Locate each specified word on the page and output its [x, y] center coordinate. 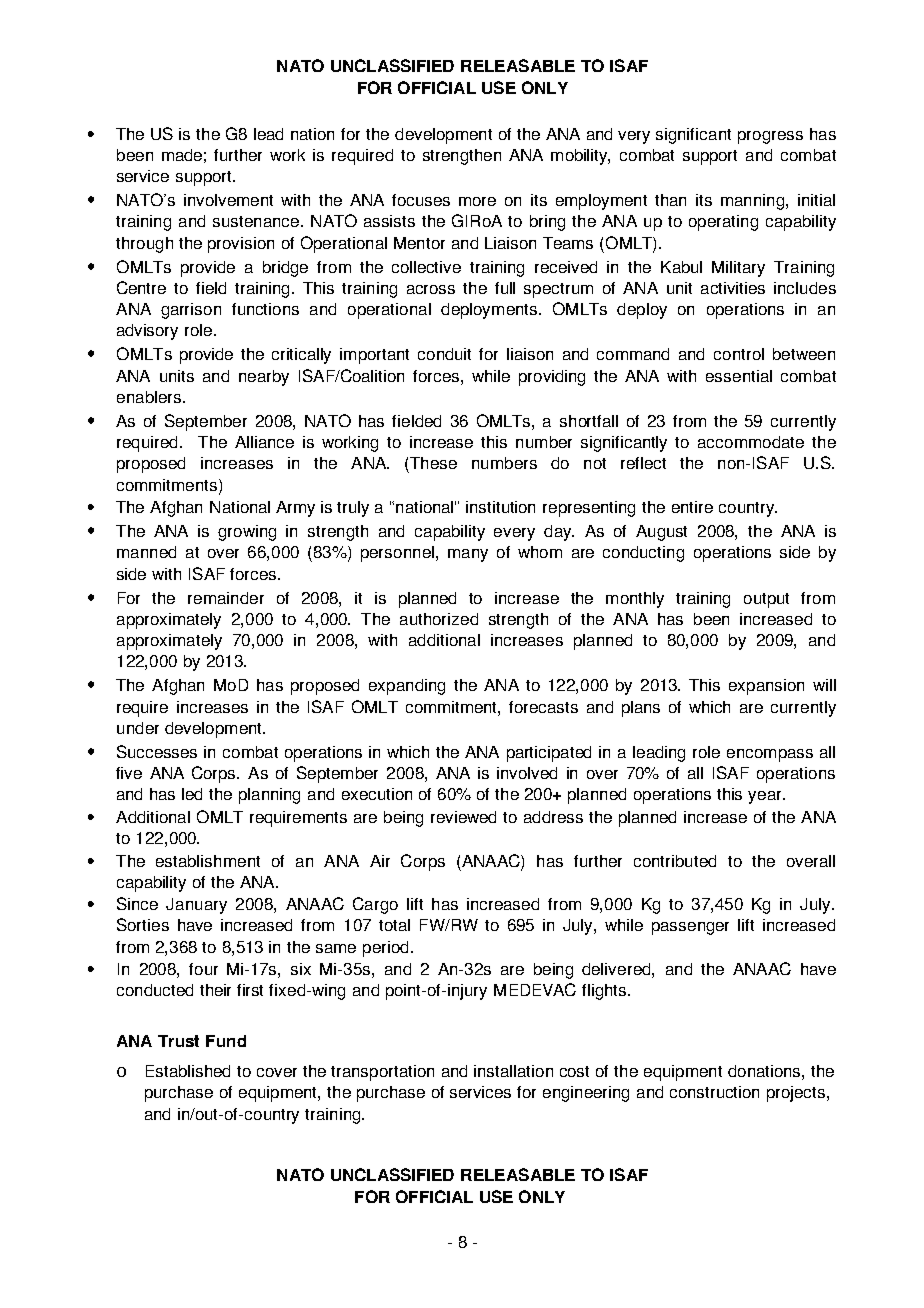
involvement [228, 200]
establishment [208, 861]
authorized [439, 619]
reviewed [463, 817]
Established [188, 1071]
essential [739, 376]
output [766, 600]
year [766, 797]
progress [770, 137]
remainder [226, 598]
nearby [264, 378]
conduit [444, 354]
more [477, 201]
